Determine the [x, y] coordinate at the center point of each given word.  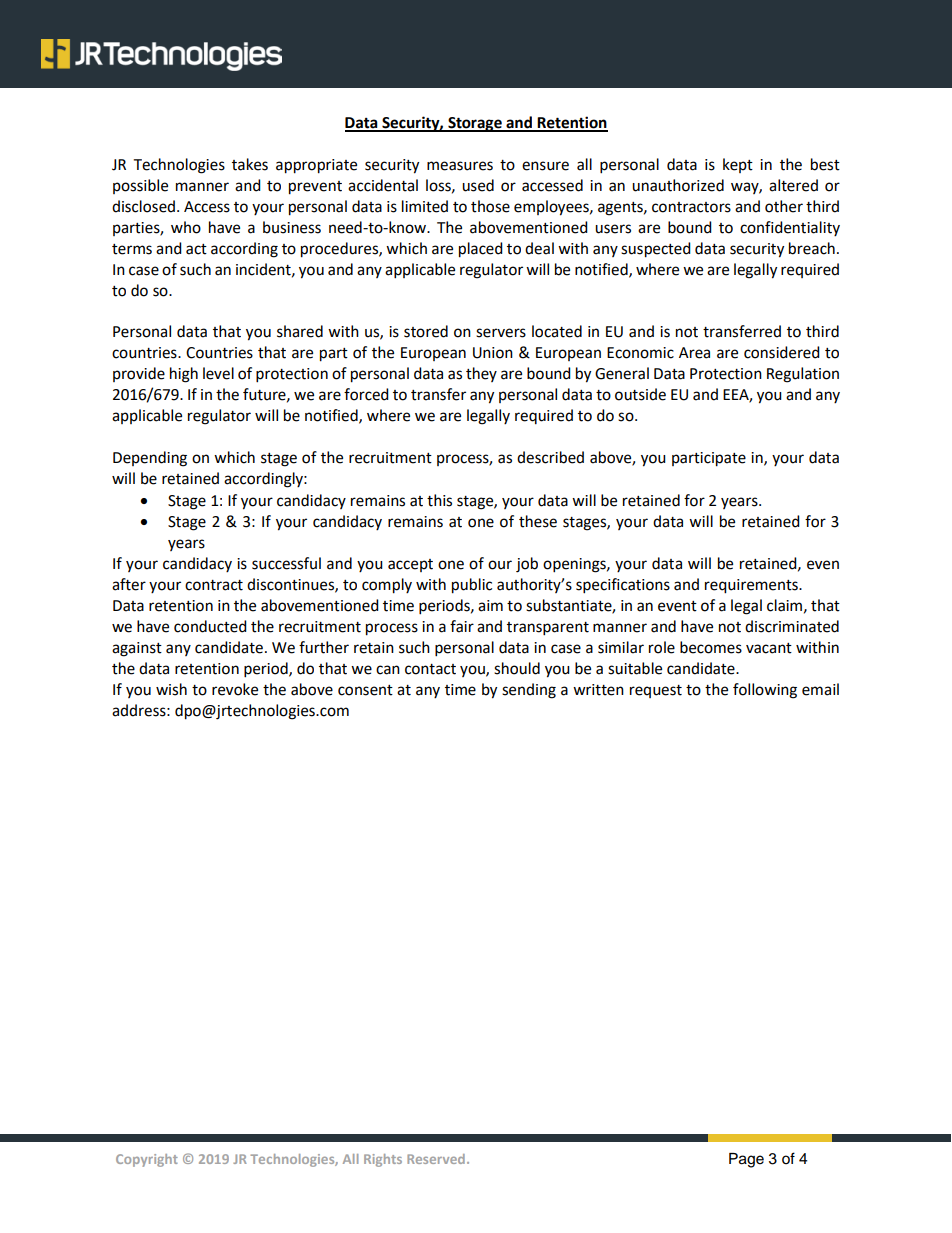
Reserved [436, 1159]
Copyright [147, 1160]
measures [460, 166]
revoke [235, 689]
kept [738, 165]
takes [250, 164]
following [765, 691]
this [439, 500]
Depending [150, 459]
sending [529, 691]
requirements [752, 586]
